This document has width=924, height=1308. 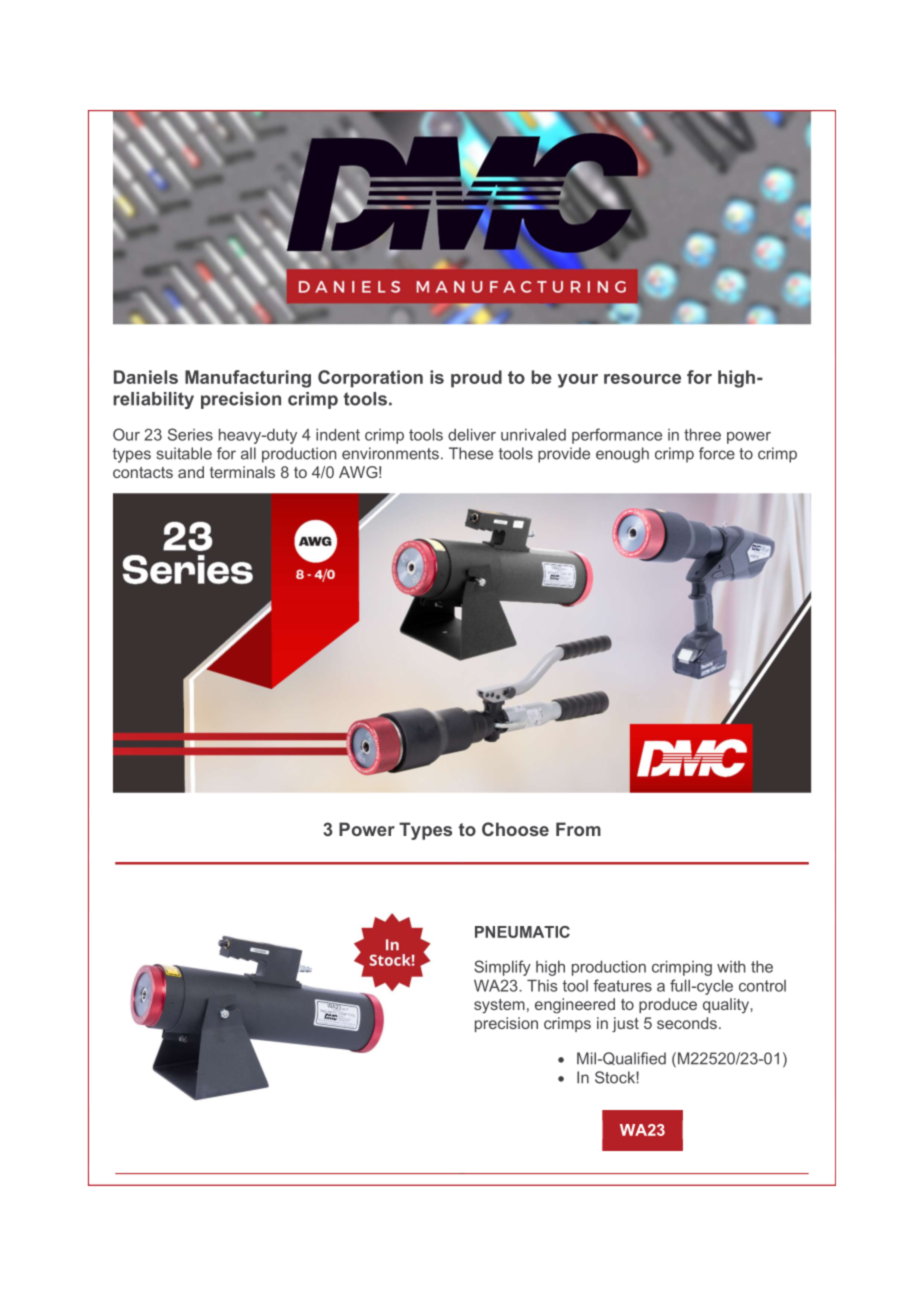 I want to click on From, so click(x=578, y=829).
